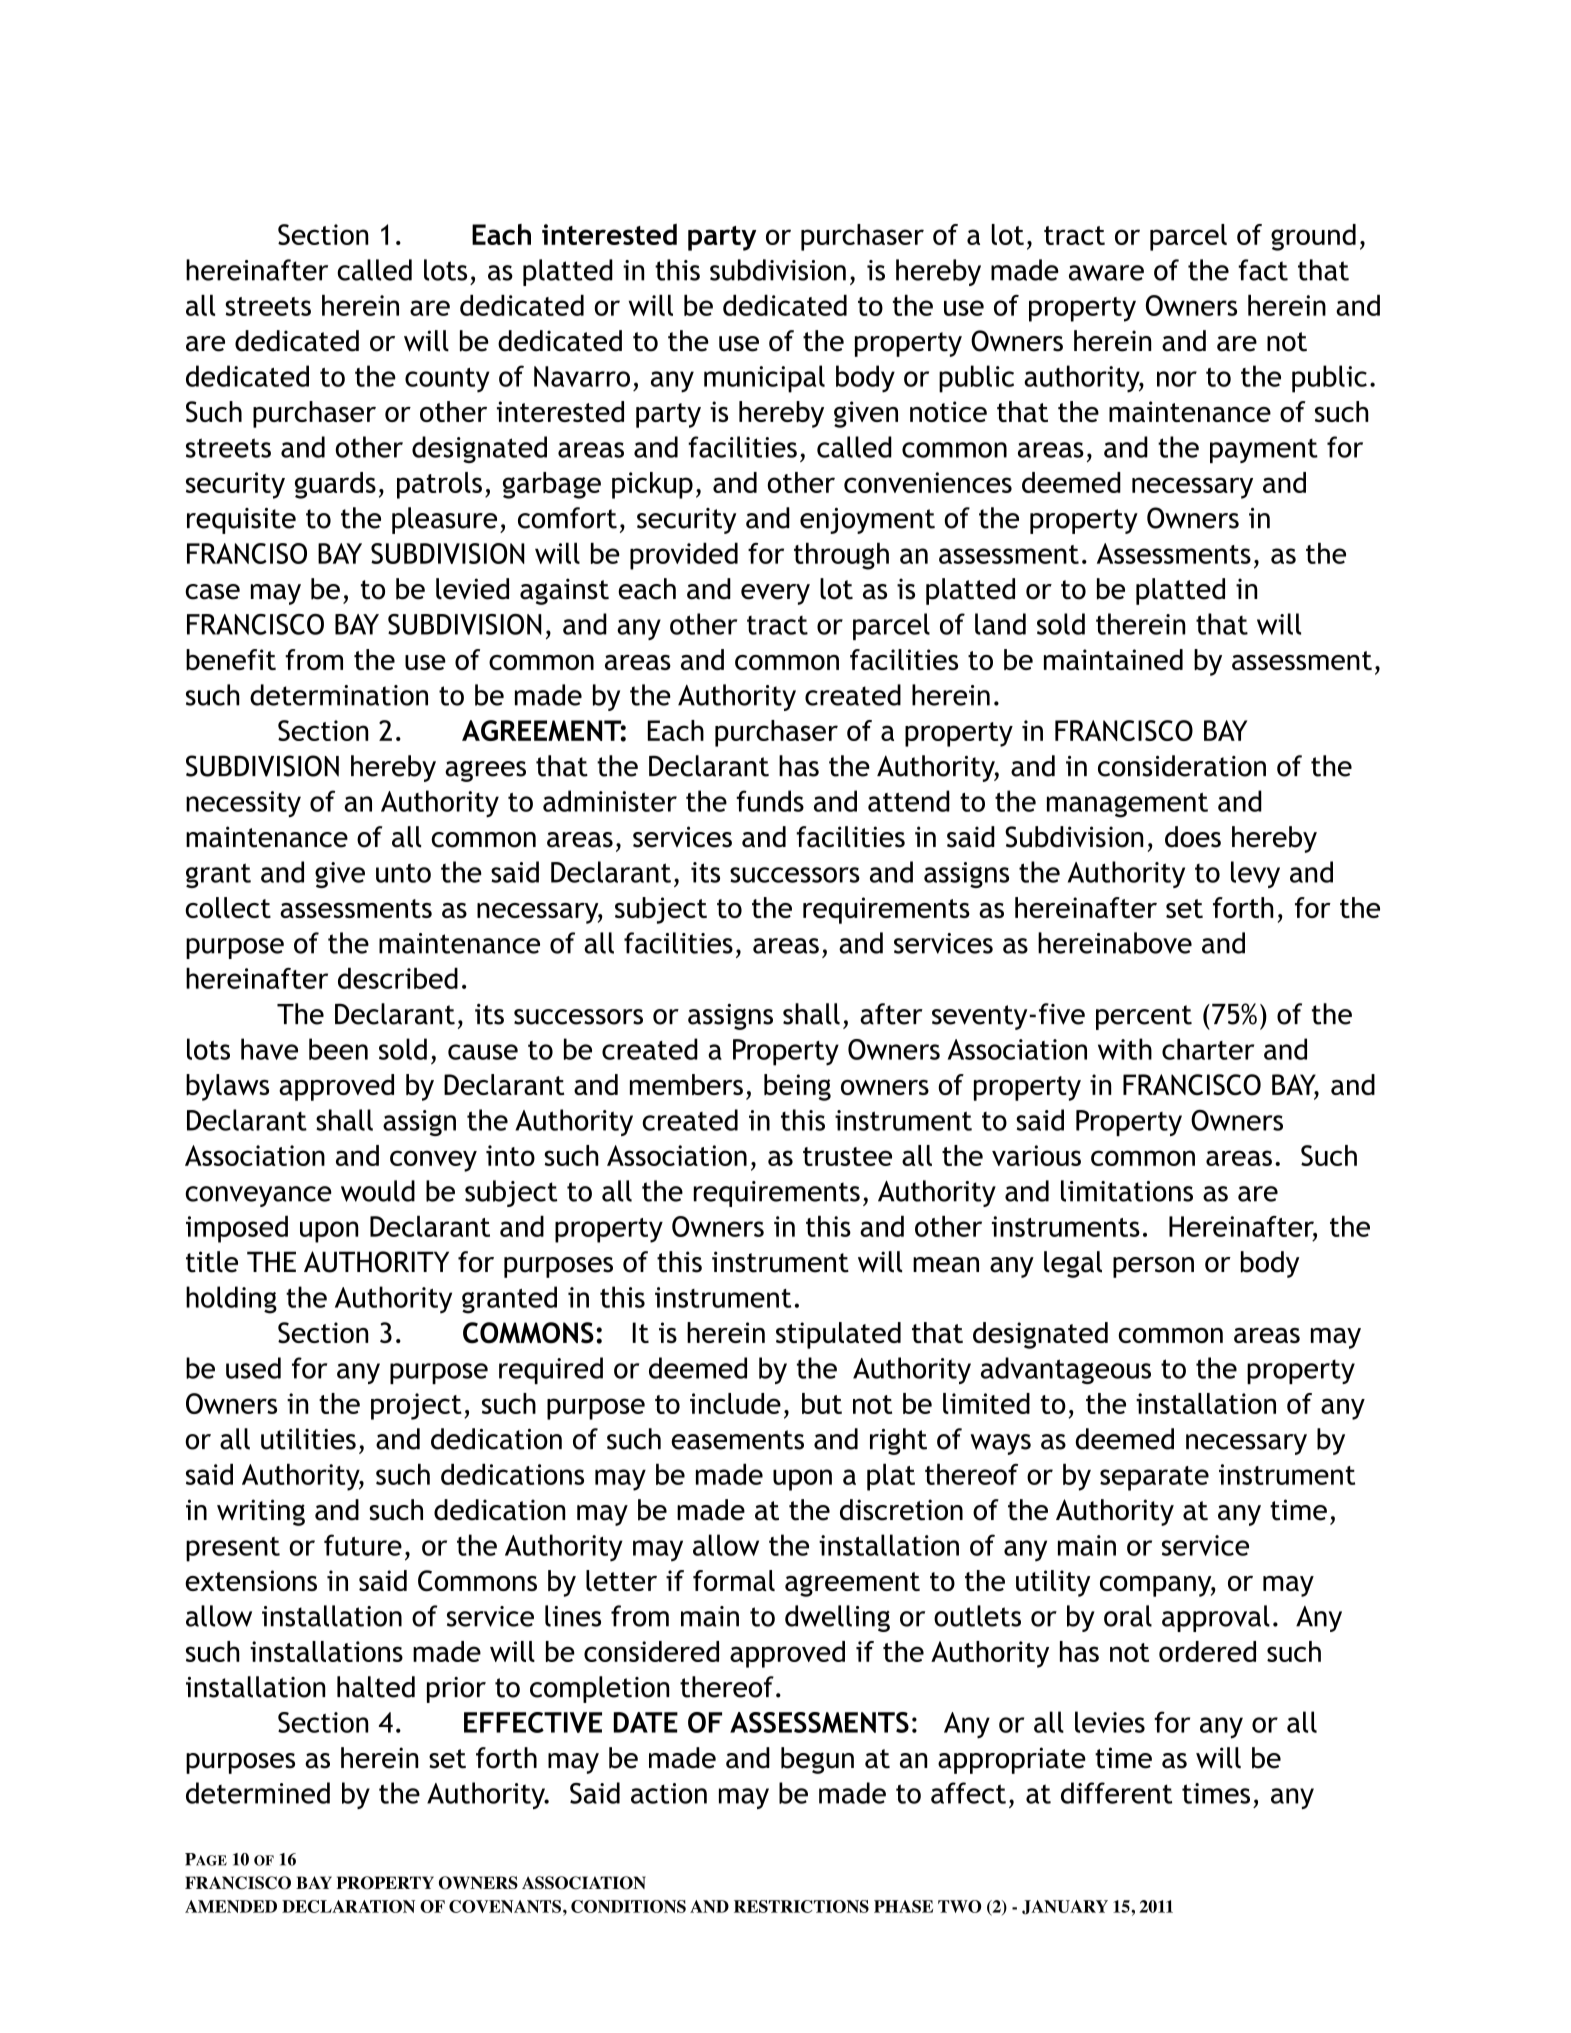  I want to click on county, so click(447, 380).
